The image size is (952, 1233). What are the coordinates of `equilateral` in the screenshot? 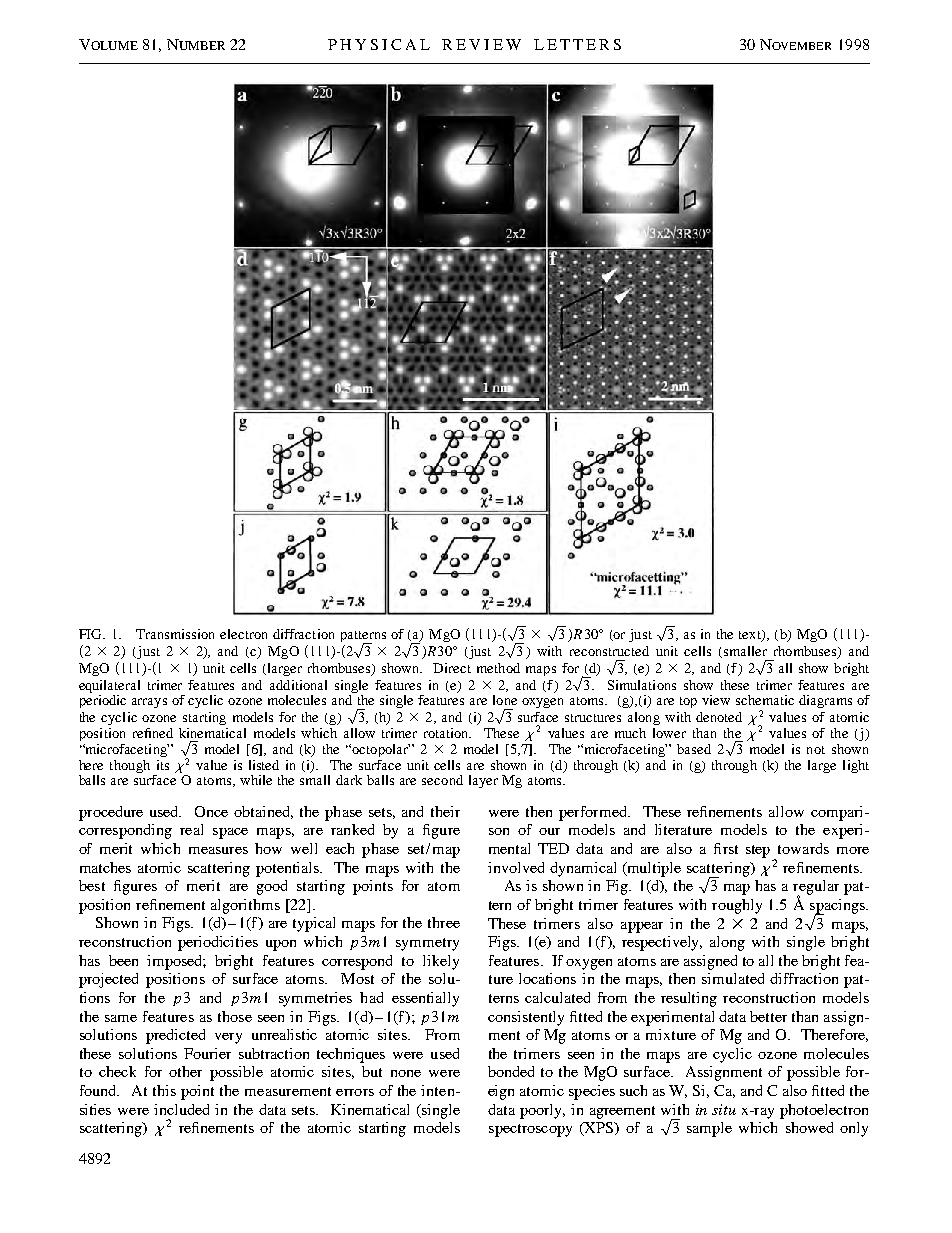 It's located at (109, 686).
